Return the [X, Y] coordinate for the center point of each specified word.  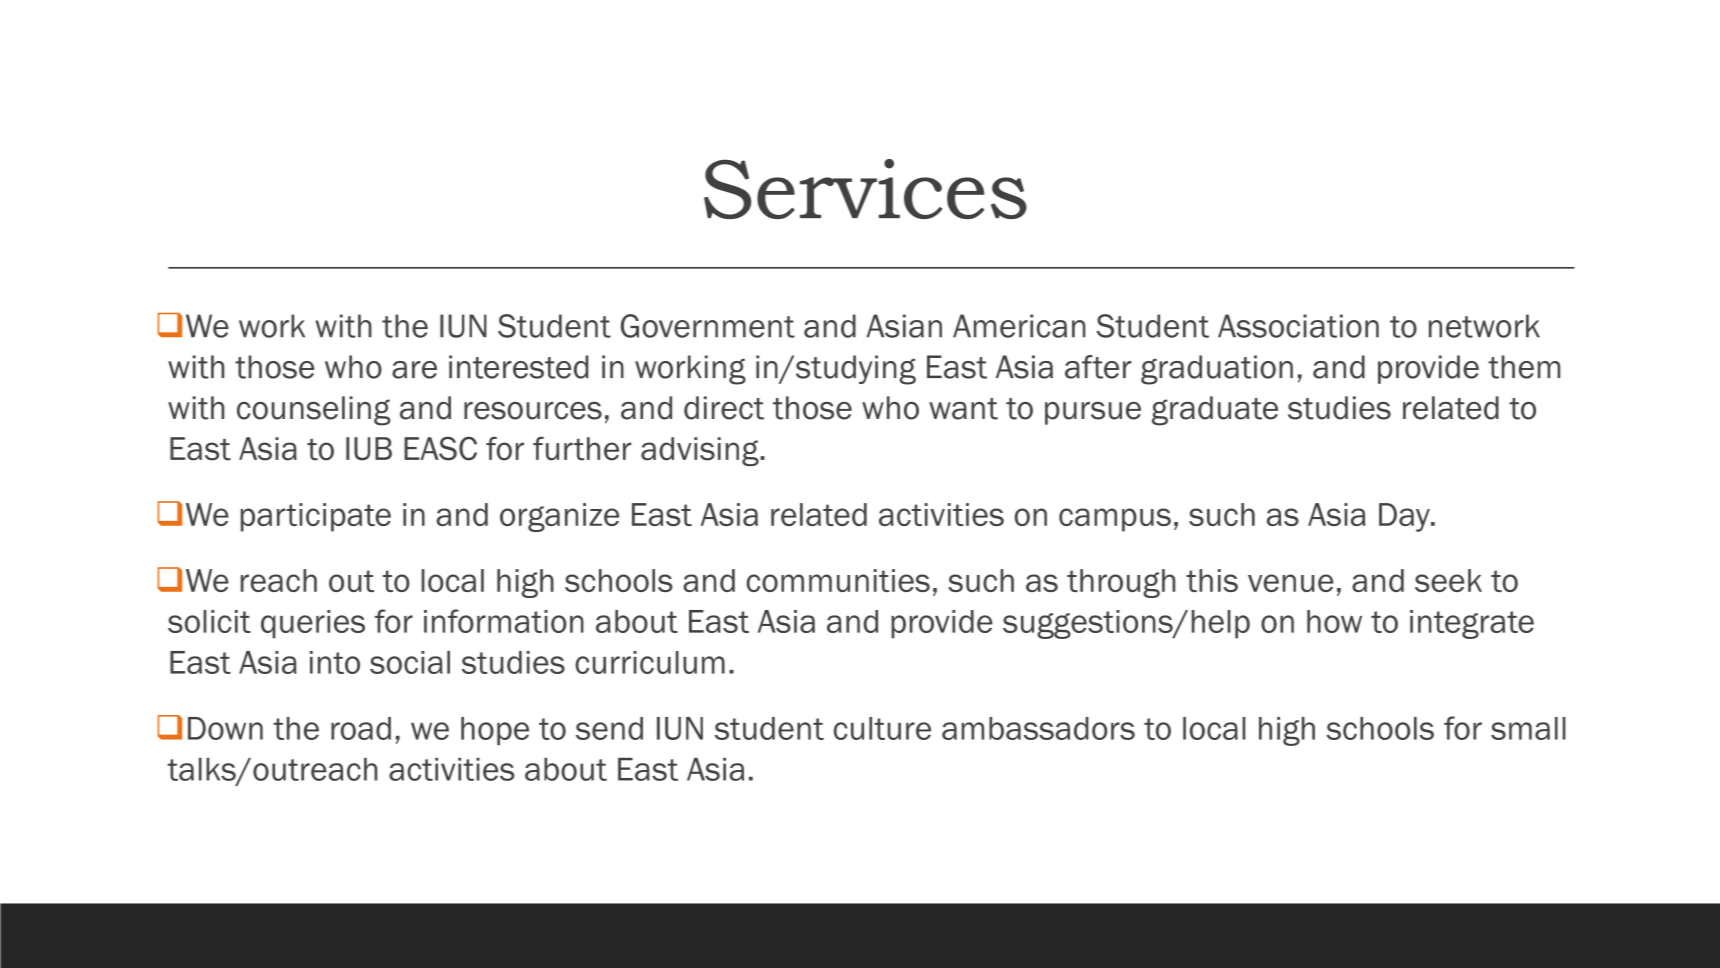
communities [838, 580]
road [361, 728]
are [414, 370]
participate [316, 517]
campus [1115, 520]
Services [865, 189]
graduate [1215, 411]
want [963, 409]
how [1334, 621]
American [1019, 326]
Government [708, 326]
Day [1405, 517]
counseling [314, 411]
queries [313, 624]
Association [1298, 326]
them [1524, 367]
